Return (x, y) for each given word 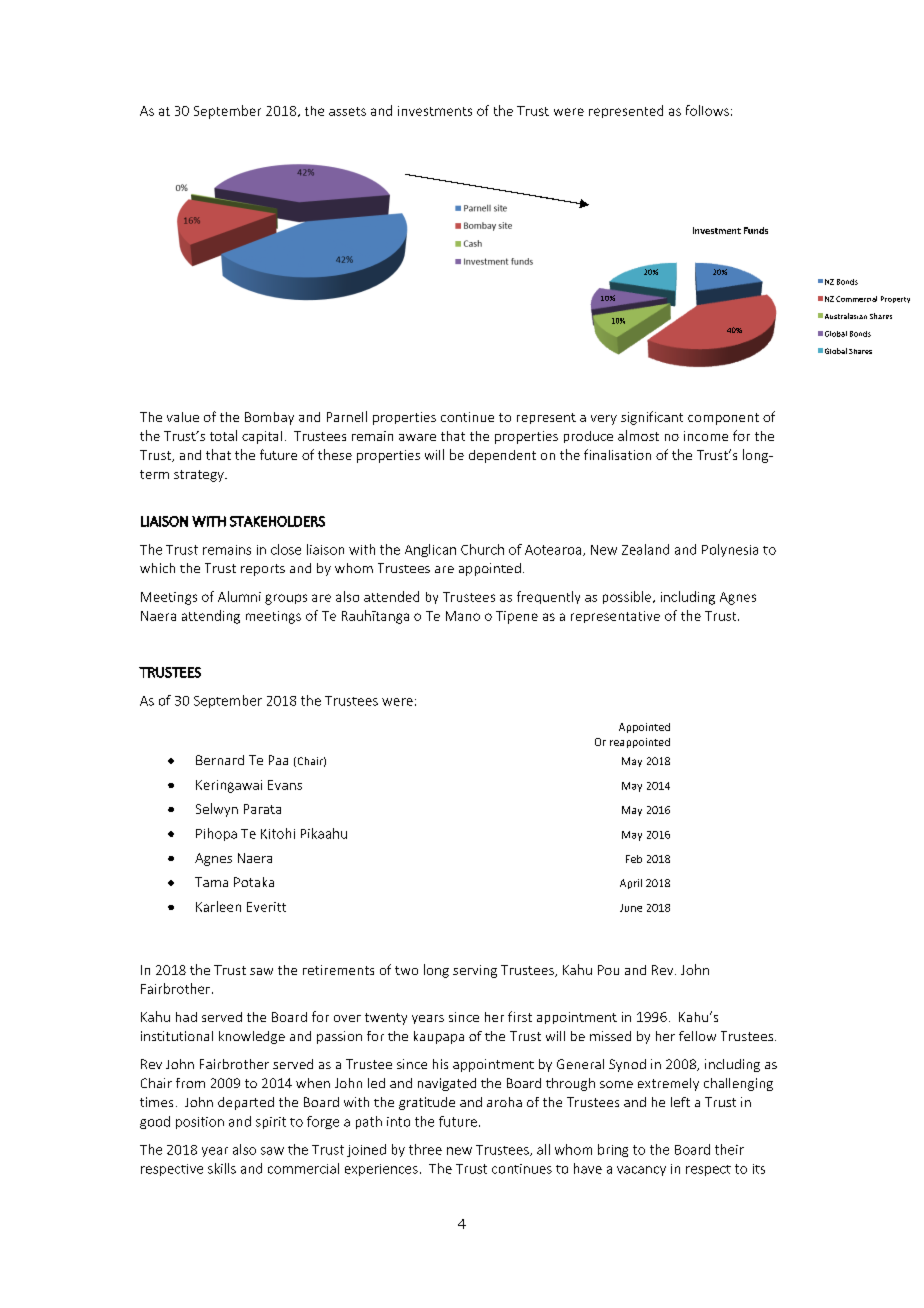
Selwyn (217, 810)
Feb (634, 859)
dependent (502, 456)
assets (347, 111)
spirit (271, 1123)
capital (262, 437)
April (631, 884)
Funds (756, 230)
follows (707, 110)
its (759, 1169)
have (588, 1168)
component (723, 419)
